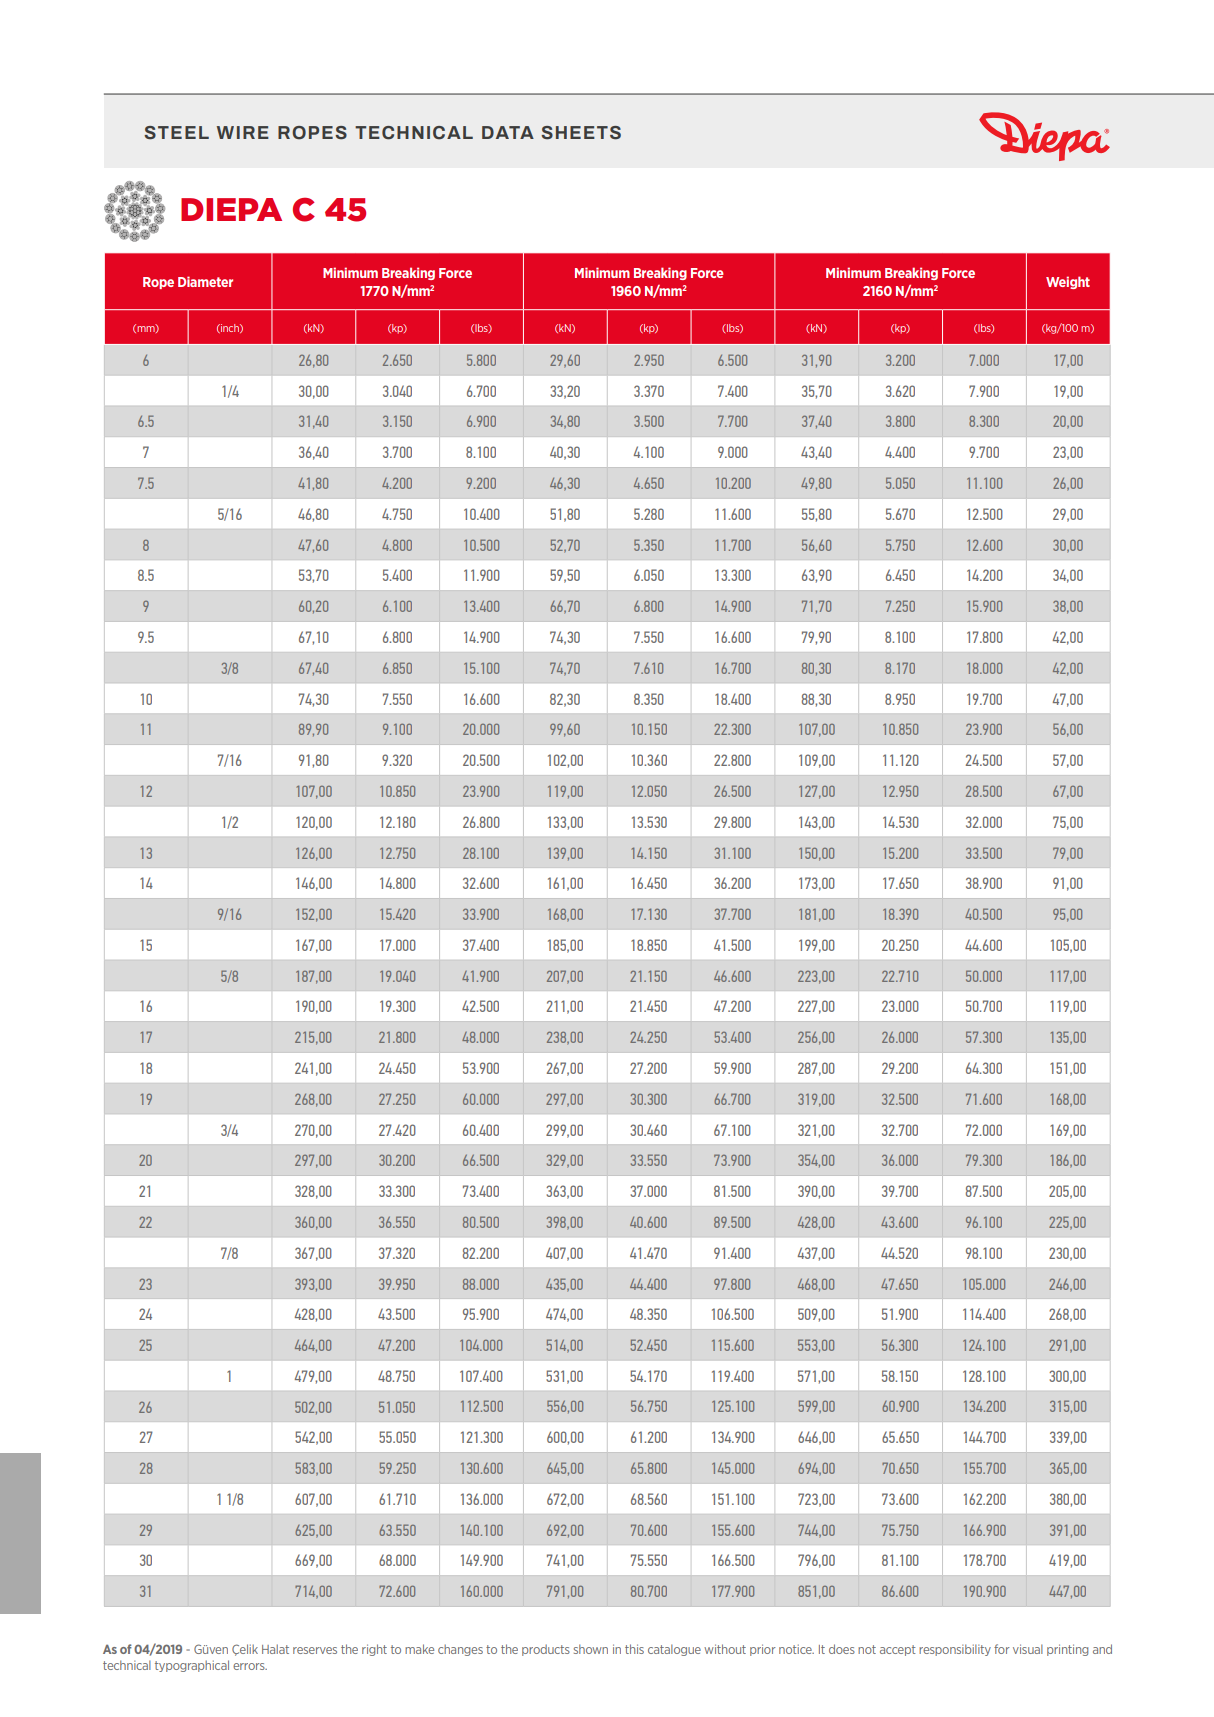 The width and height of the screenshot is (1214, 1717). I want to click on shown, so click(591, 1649).
